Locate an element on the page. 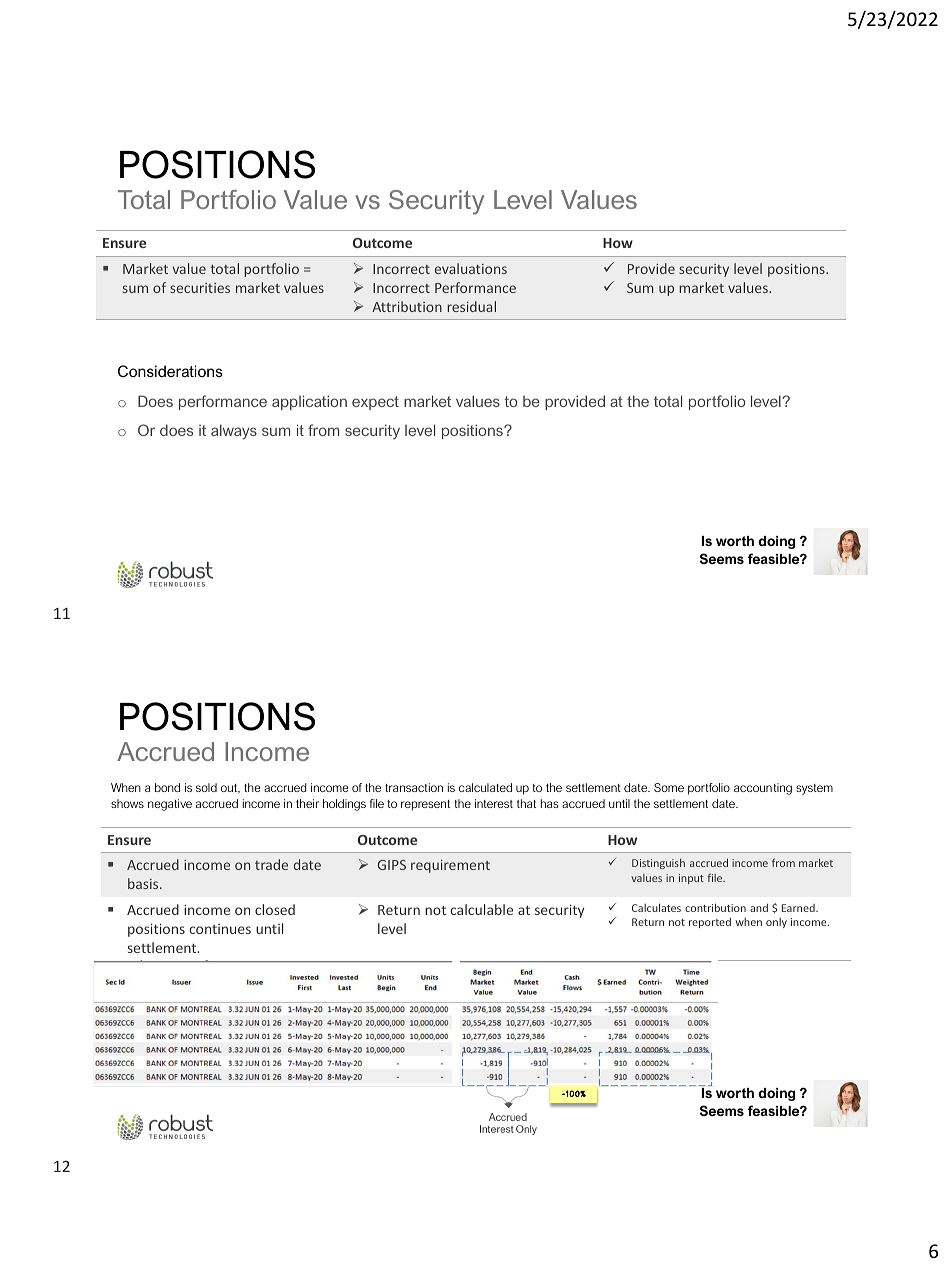 This image has height=1270, width=952. residual is located at coordinates (471, 306).
